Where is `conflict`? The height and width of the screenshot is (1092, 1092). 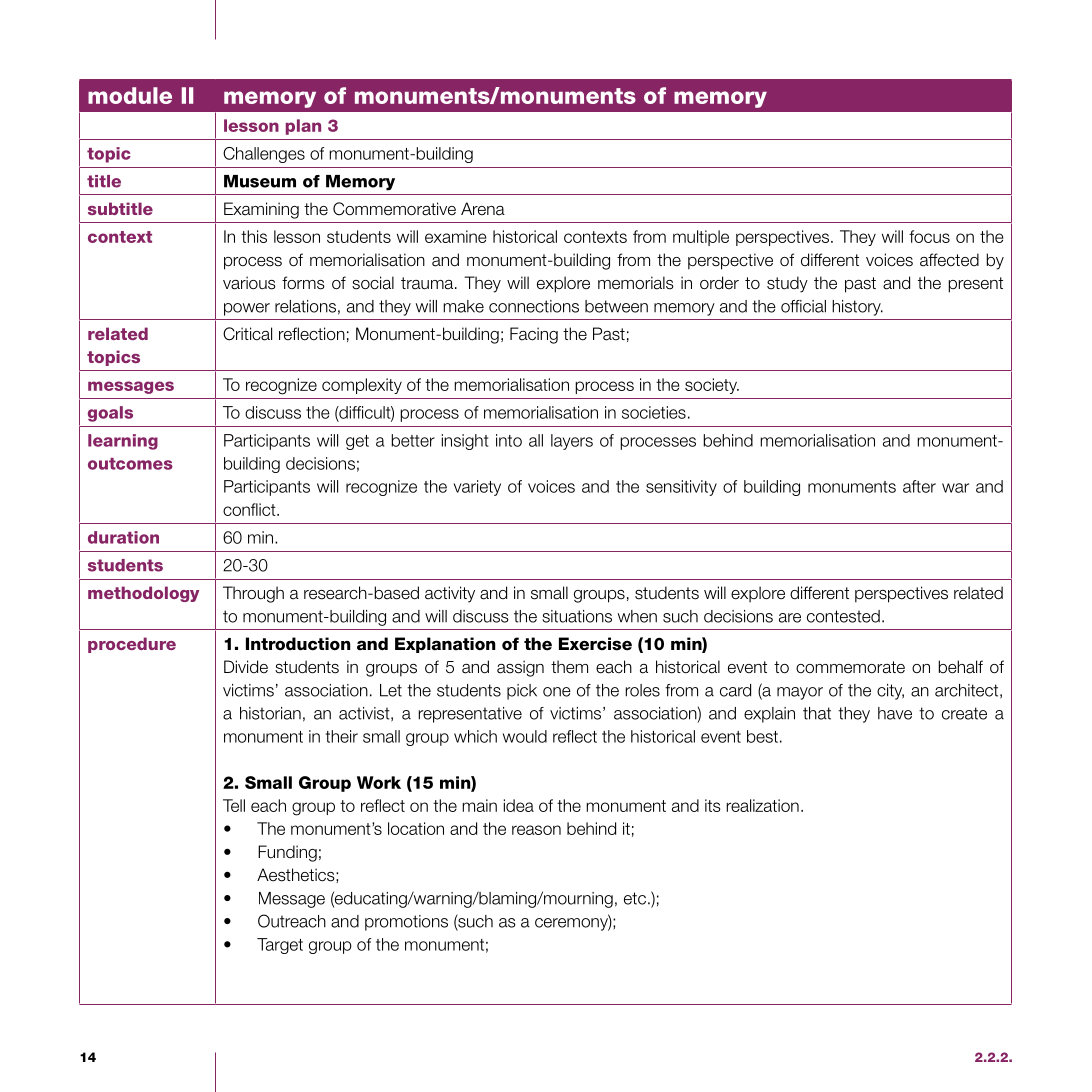
conflict is located at coordinates (250, 509).
